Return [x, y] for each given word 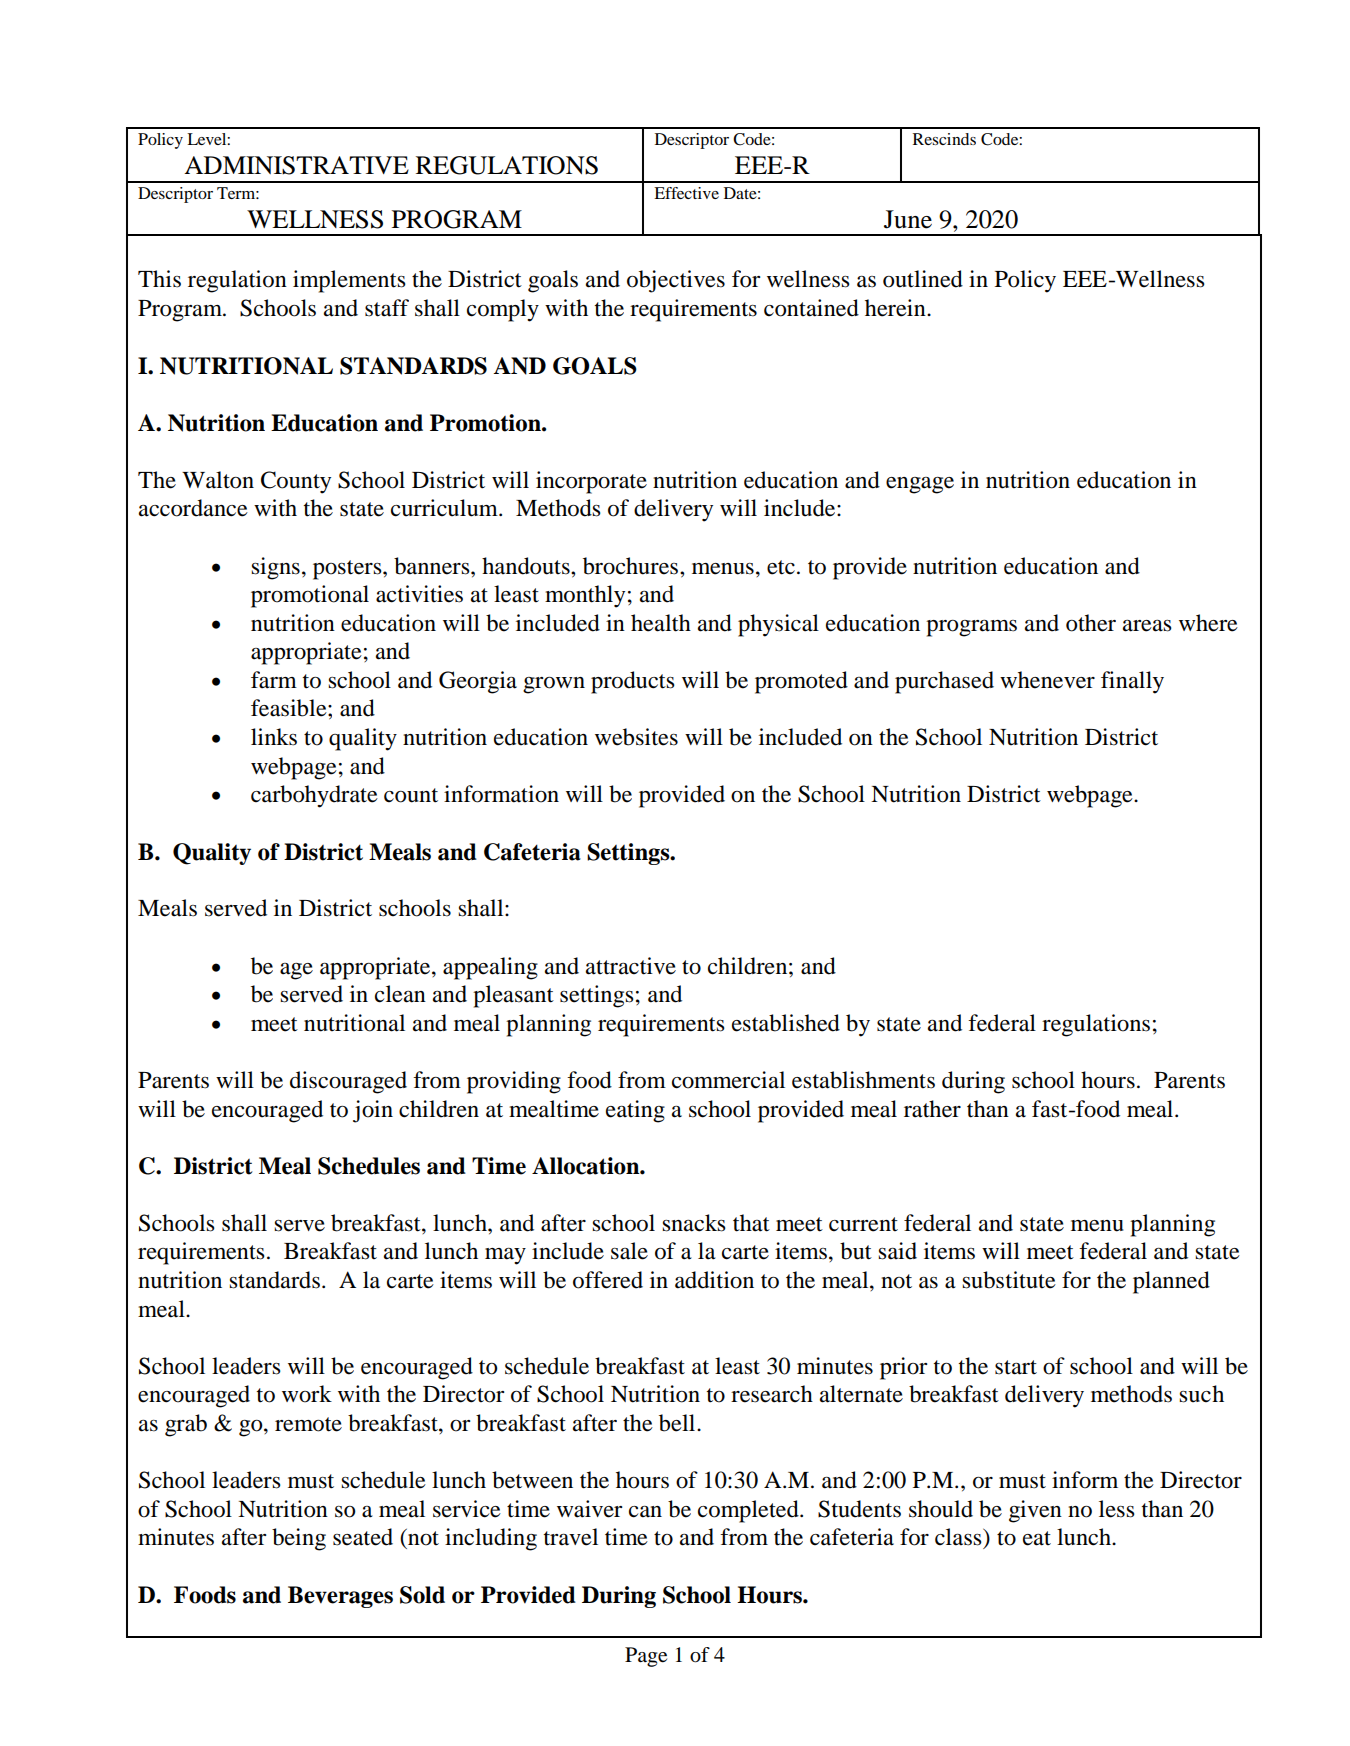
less [1117, 1509]
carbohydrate [314, 796]
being [299, 1539]
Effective [686, 193]
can [645, 1512]
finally [1132, 682]
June [908, 219]
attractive [631, 966]
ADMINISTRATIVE [296, 165]
